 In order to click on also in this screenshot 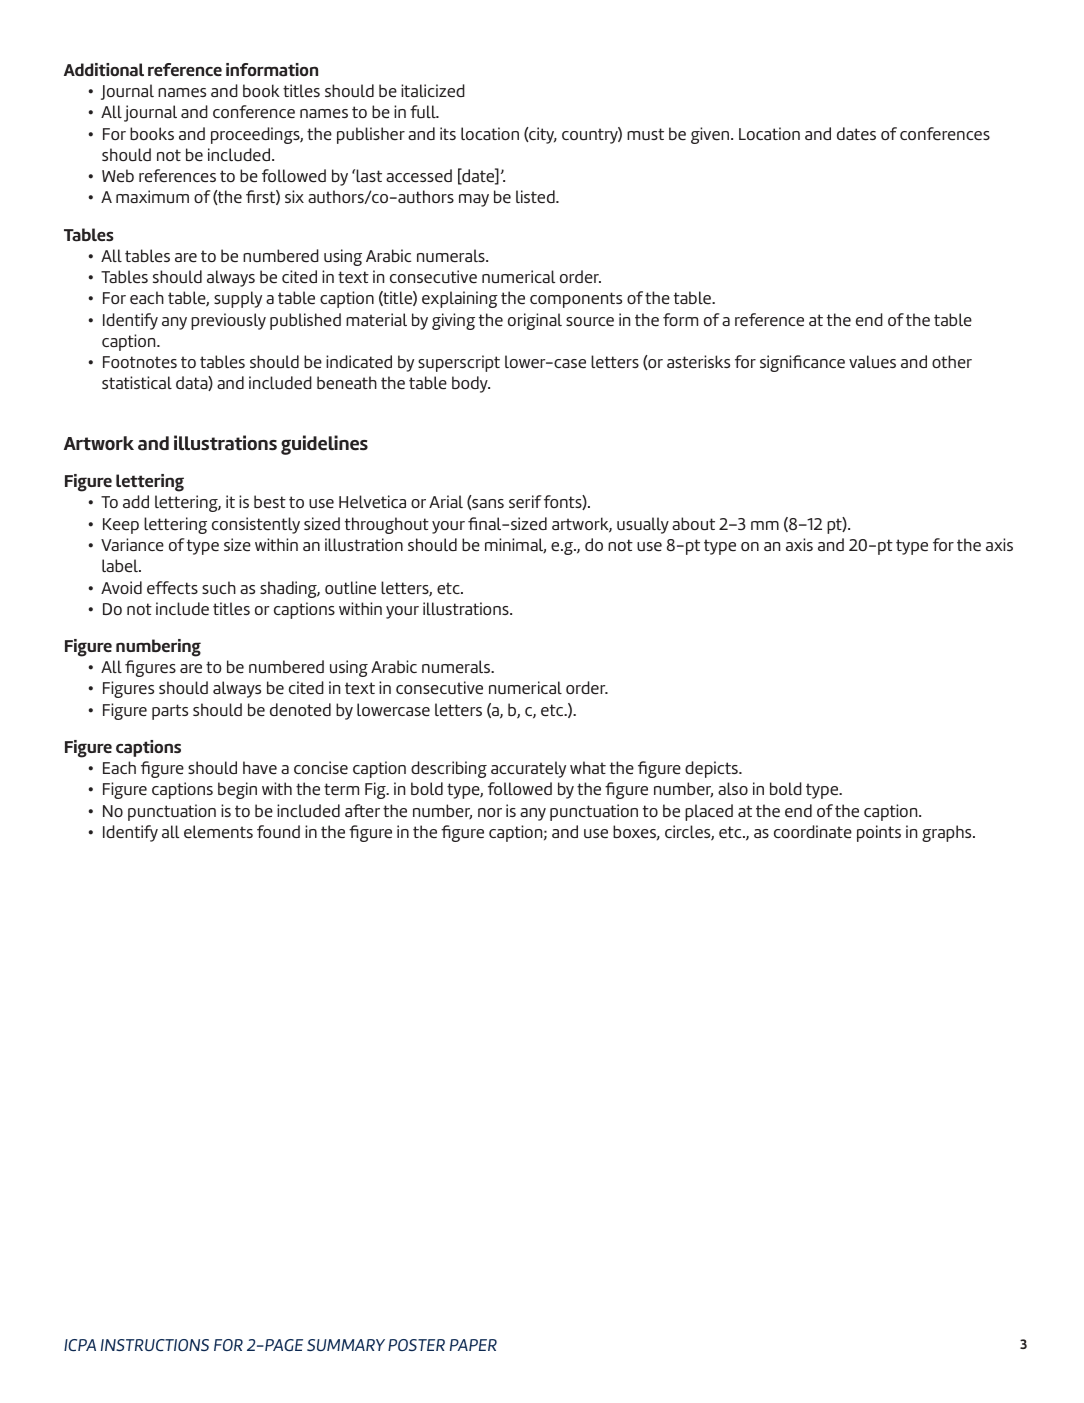, I will do `click(733, 788)`.
